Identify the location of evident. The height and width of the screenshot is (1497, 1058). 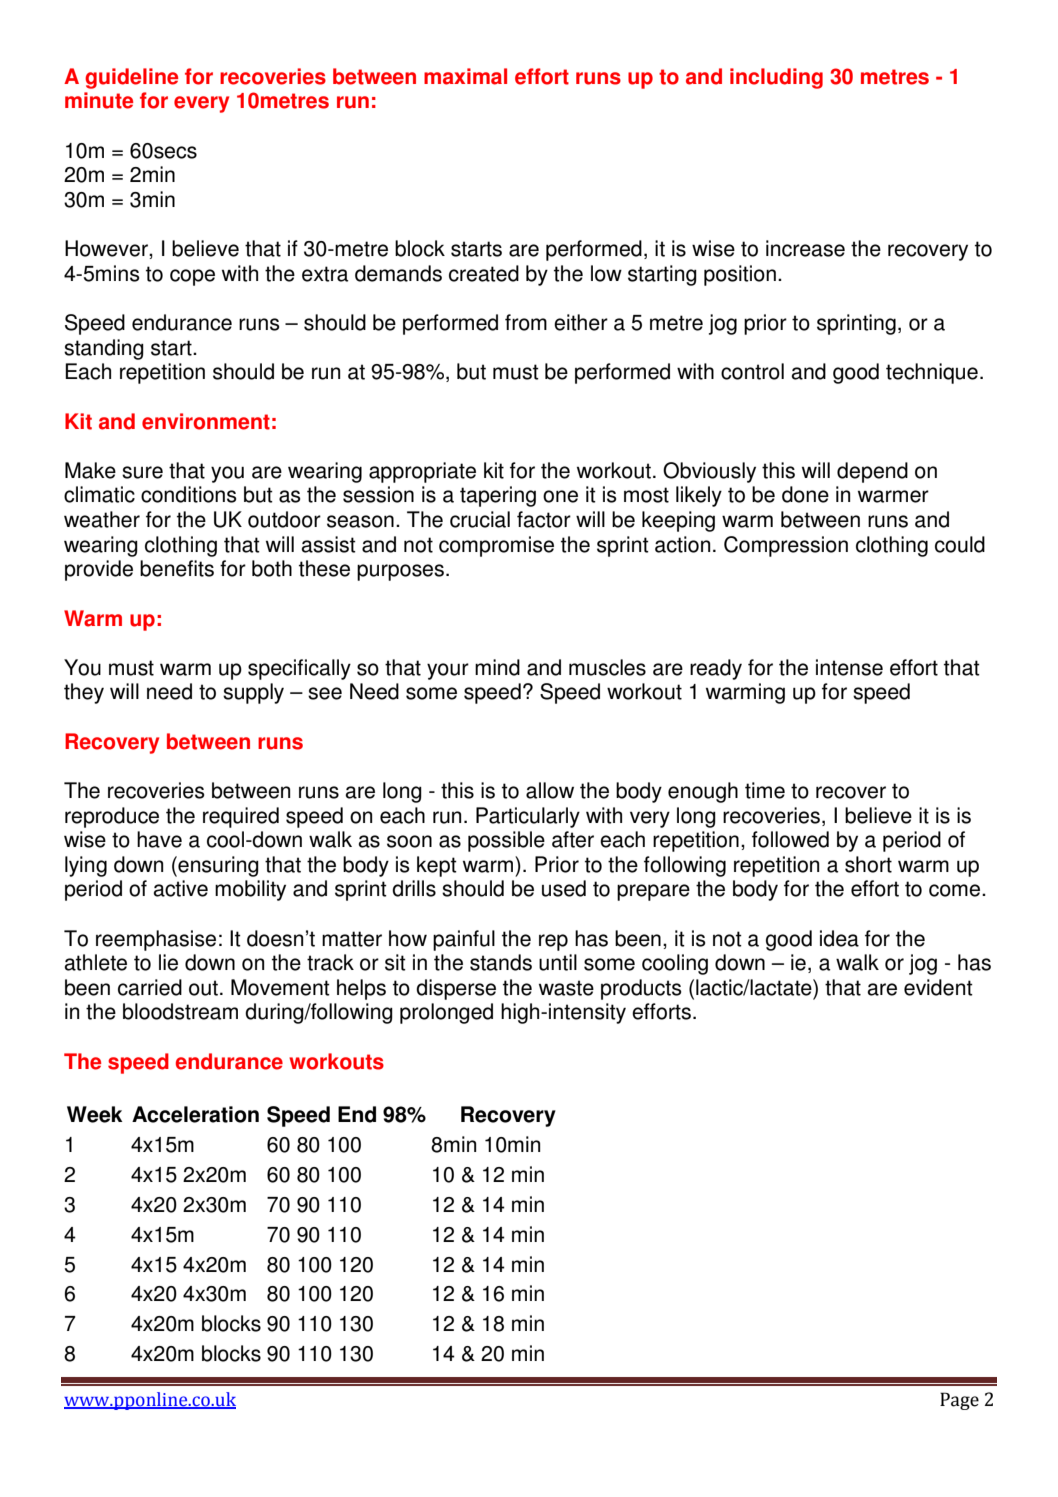
(938, 987).
